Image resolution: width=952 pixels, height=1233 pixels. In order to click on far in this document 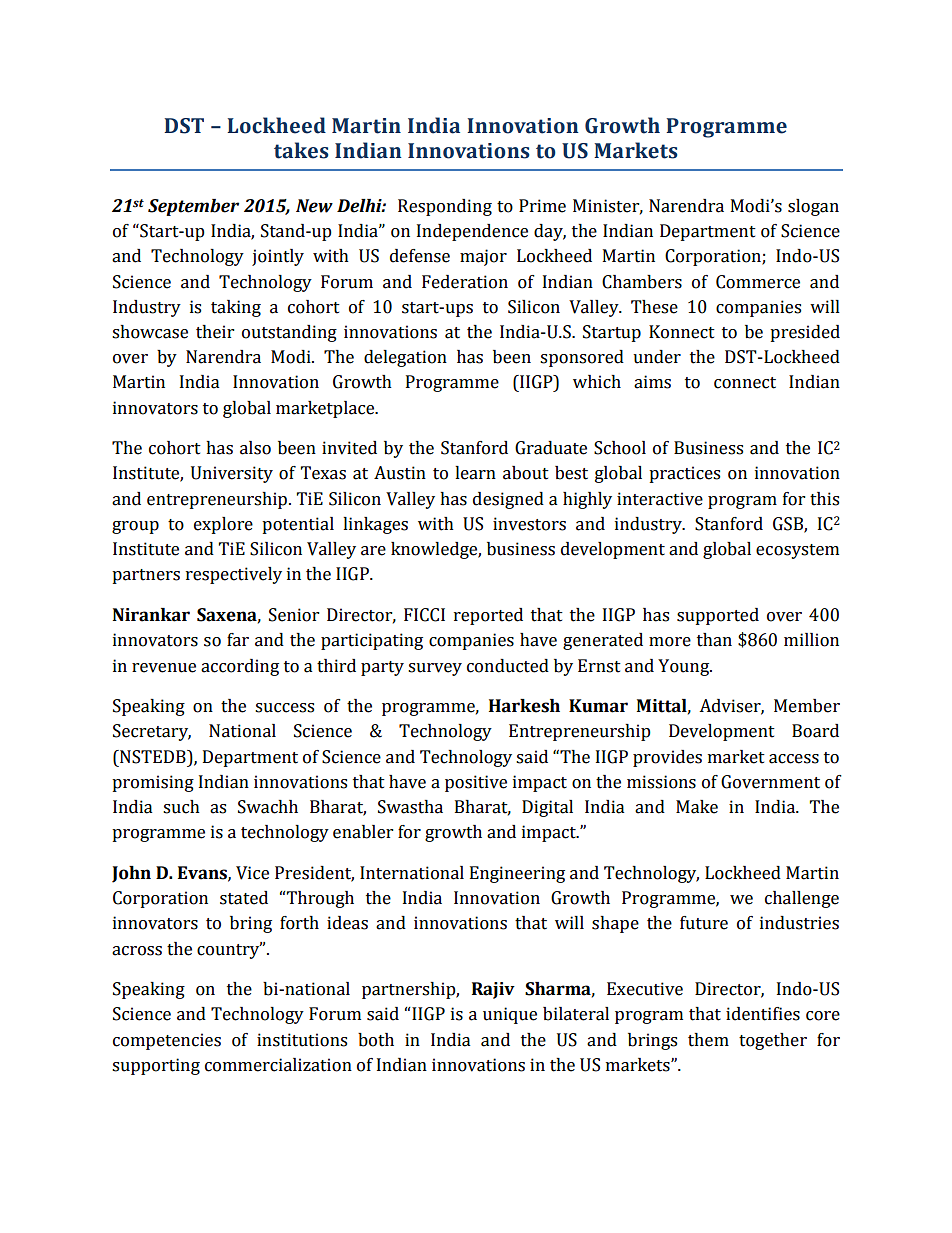, I will do `click(238, 640)`.
